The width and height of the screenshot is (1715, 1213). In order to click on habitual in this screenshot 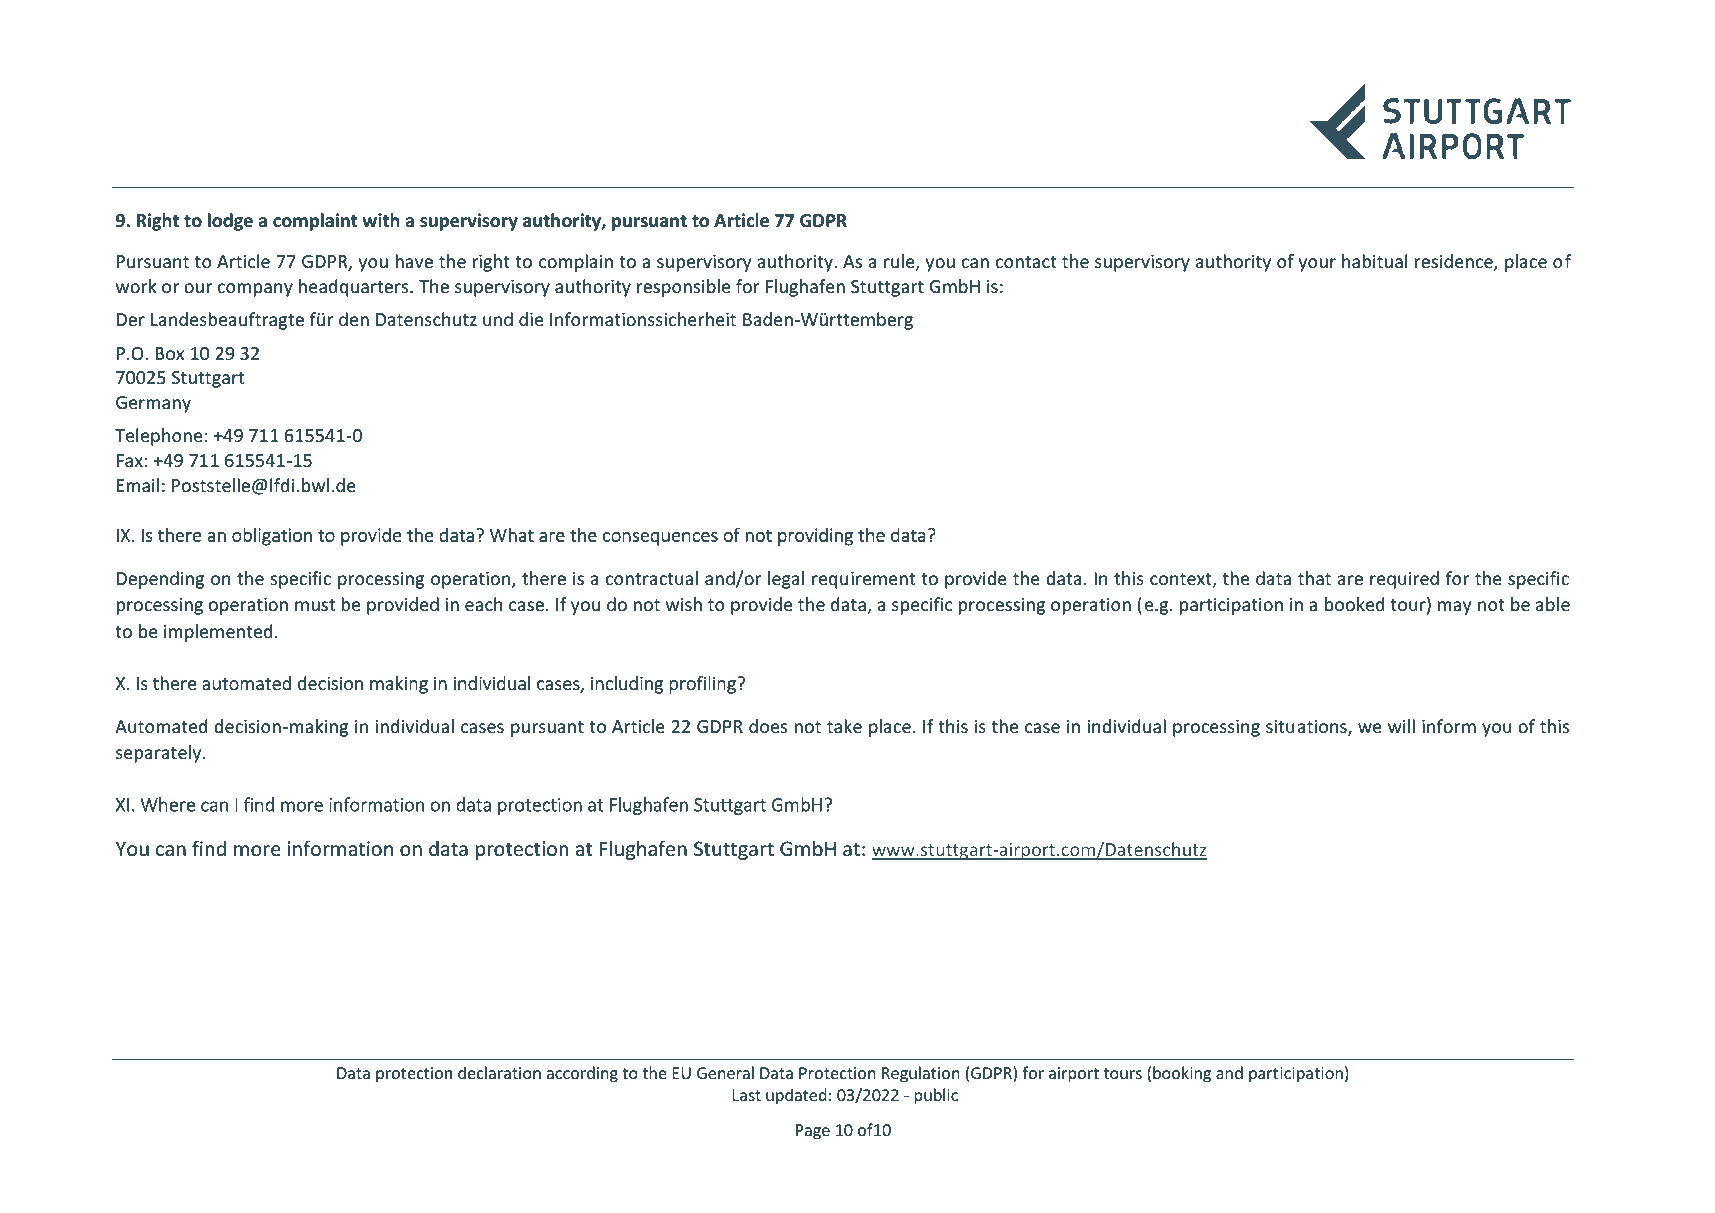, I will do `click(1374, 261)`.
